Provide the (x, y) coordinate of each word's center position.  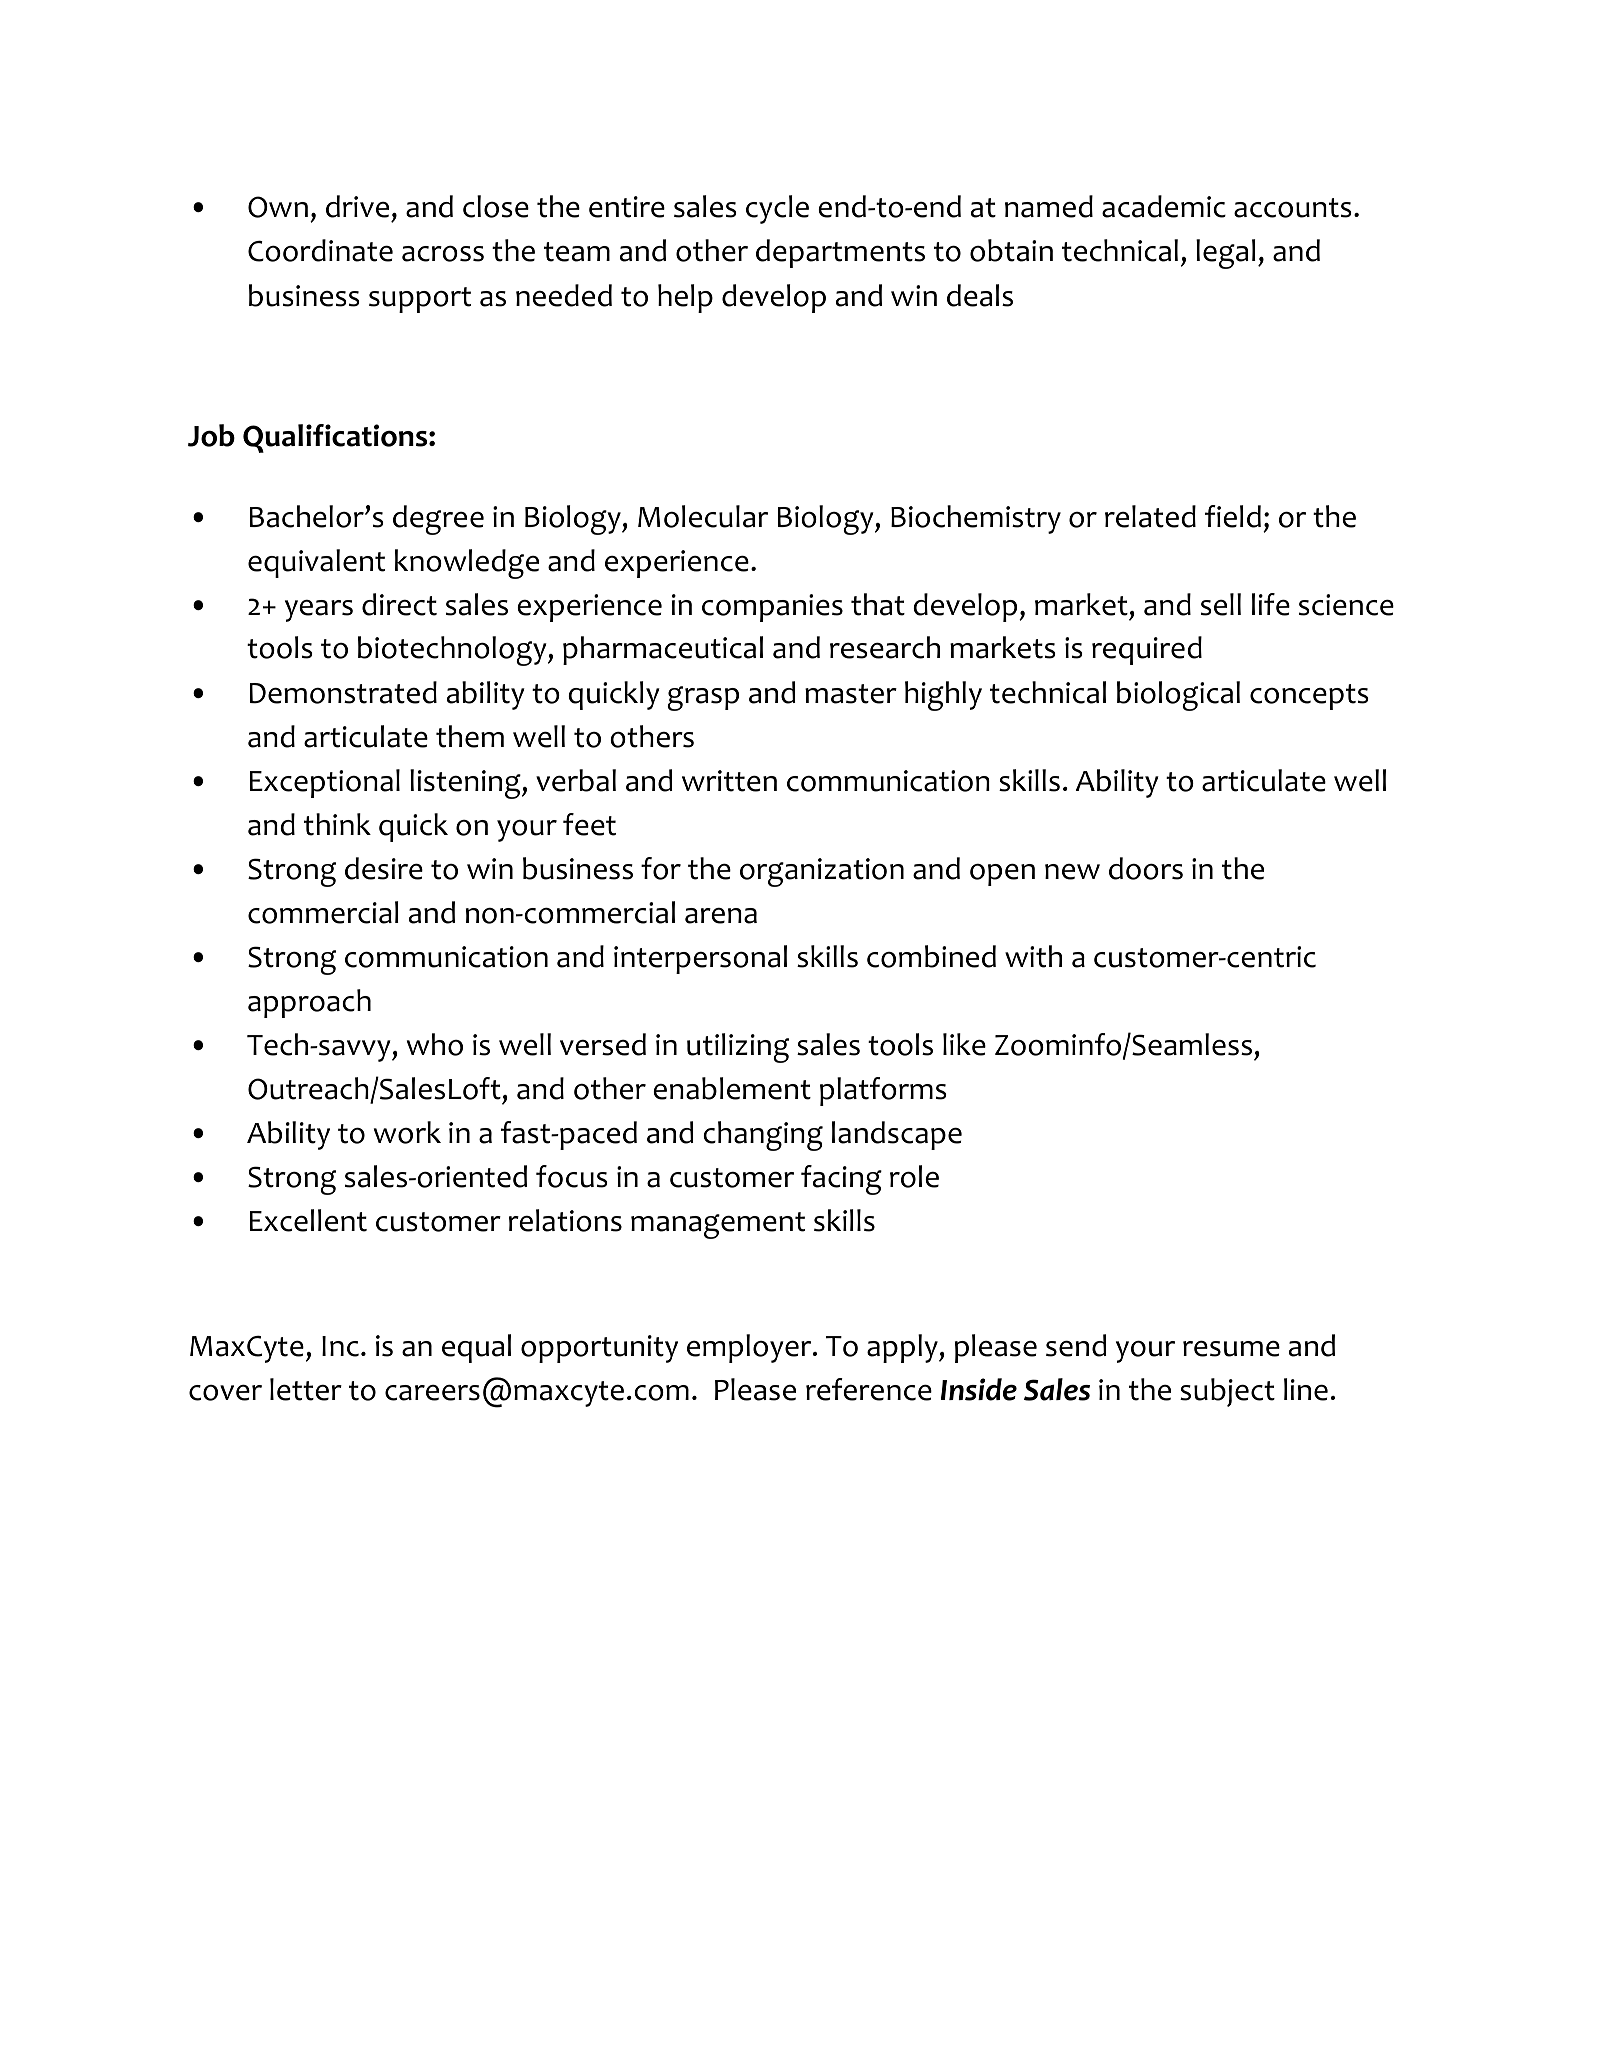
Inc (340, 1346)
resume (1231, 1348)
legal (1226, 254)
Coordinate (320, 250)
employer (750, 1348)
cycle (777, 209)
